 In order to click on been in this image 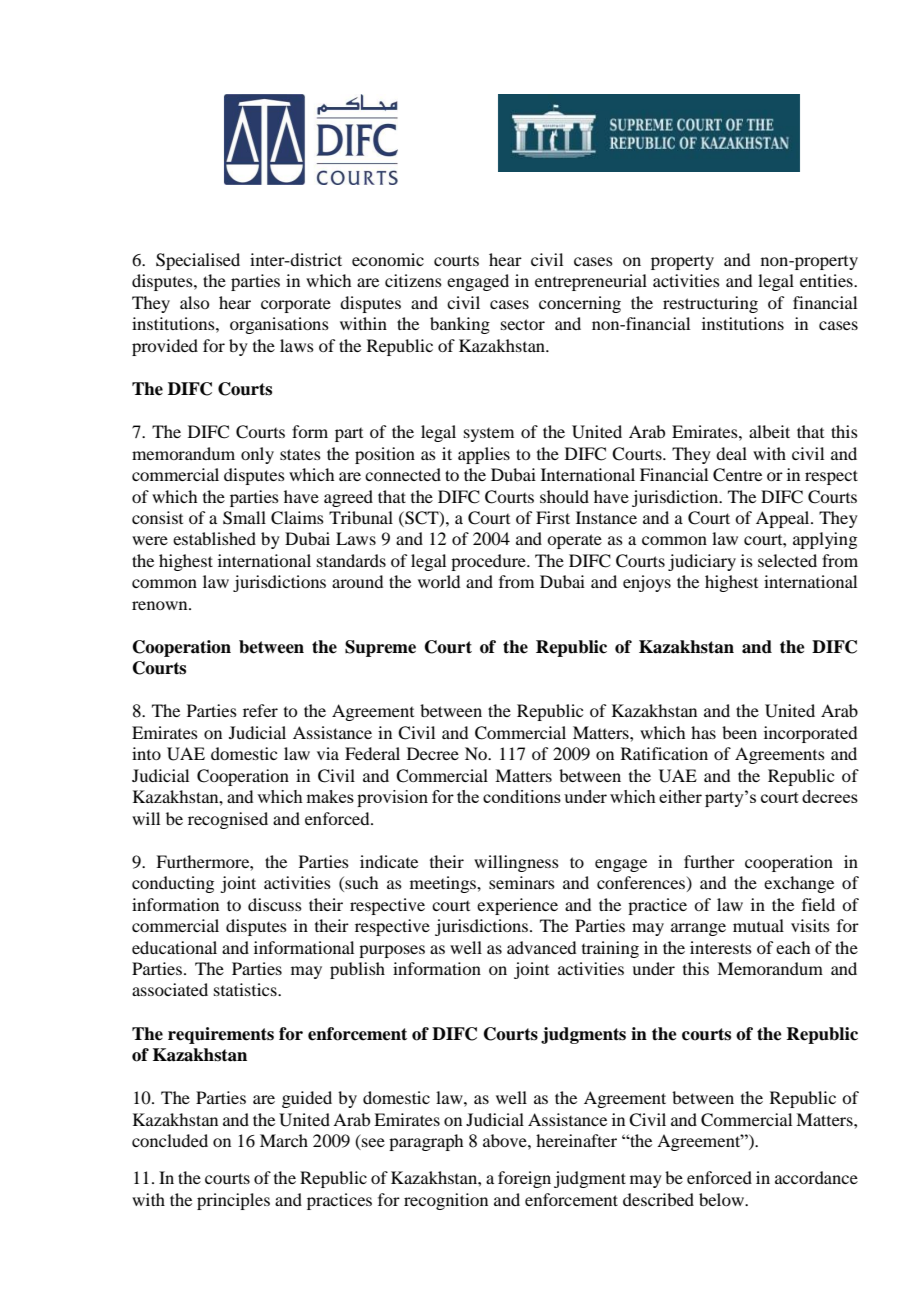, I will do `click(739, 732)`.
